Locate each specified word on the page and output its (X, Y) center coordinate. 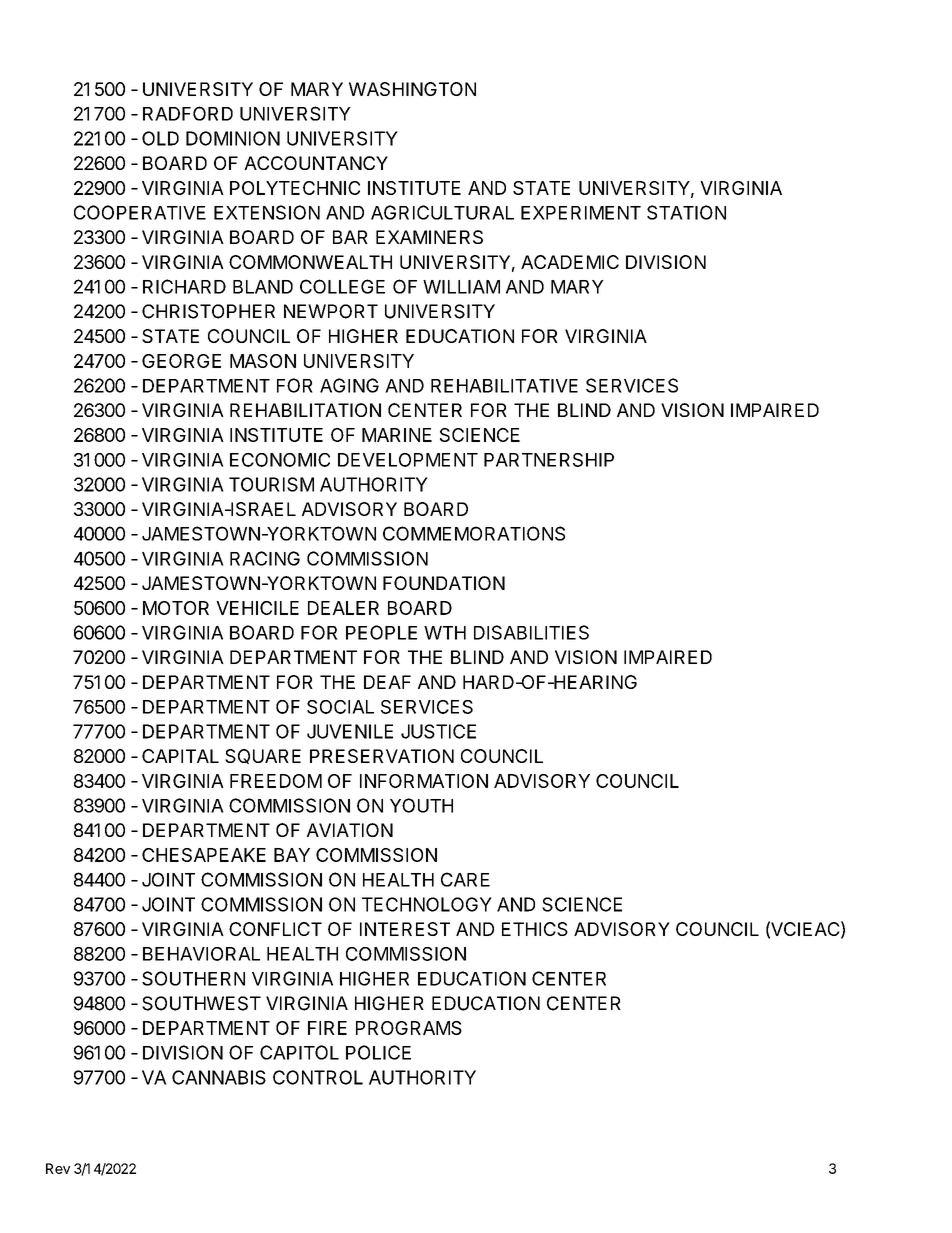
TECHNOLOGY (427, 904)
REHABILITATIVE (504, 386)
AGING (349, 385)
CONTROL (318, 1077)
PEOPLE (381, 632)
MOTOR (176, 608)
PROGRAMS (409, 1028)
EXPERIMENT (581, 213)
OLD (160, 138)
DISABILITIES (531, 632)
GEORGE (181, 361)
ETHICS (535, 929)
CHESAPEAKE (204, 855)
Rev (58, 1168)
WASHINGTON (412, 89)
